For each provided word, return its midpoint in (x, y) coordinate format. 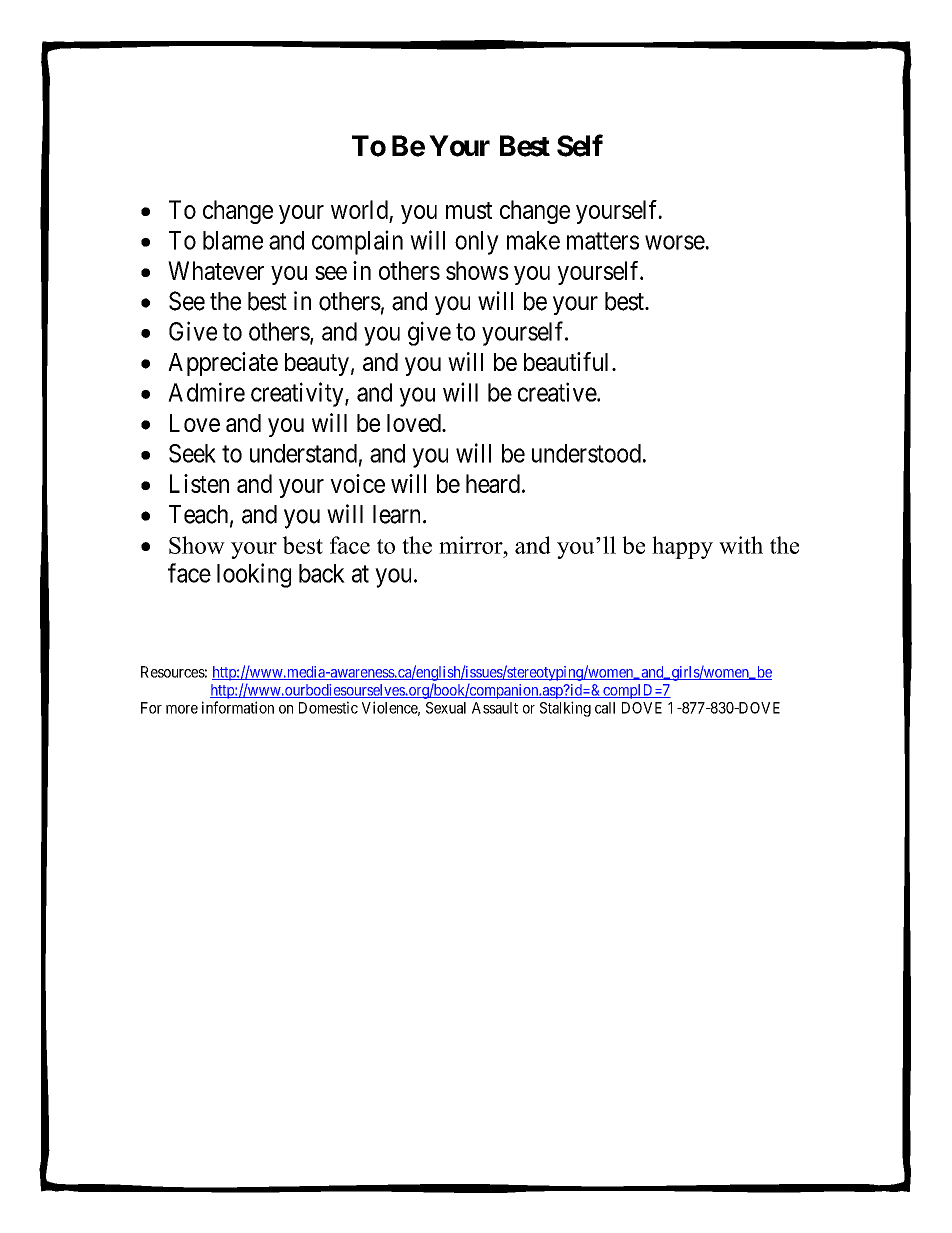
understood (586, 453)
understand (303, 453)
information (238, 707)
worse (675, 242)
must (469, 210)
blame (233, 240)
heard (493, 483)
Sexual (446, 708)
